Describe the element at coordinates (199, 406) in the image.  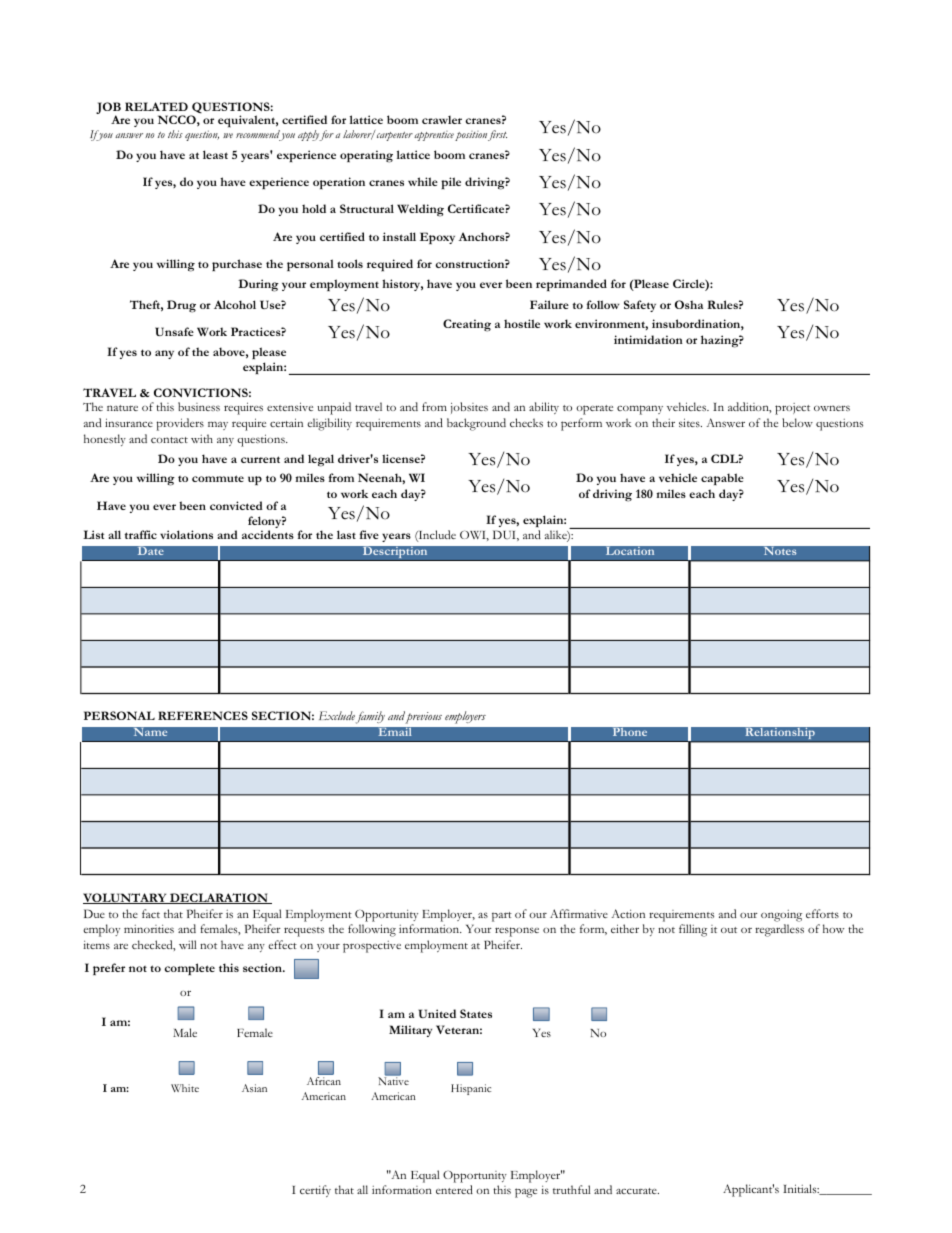
I see `business` at that location.
